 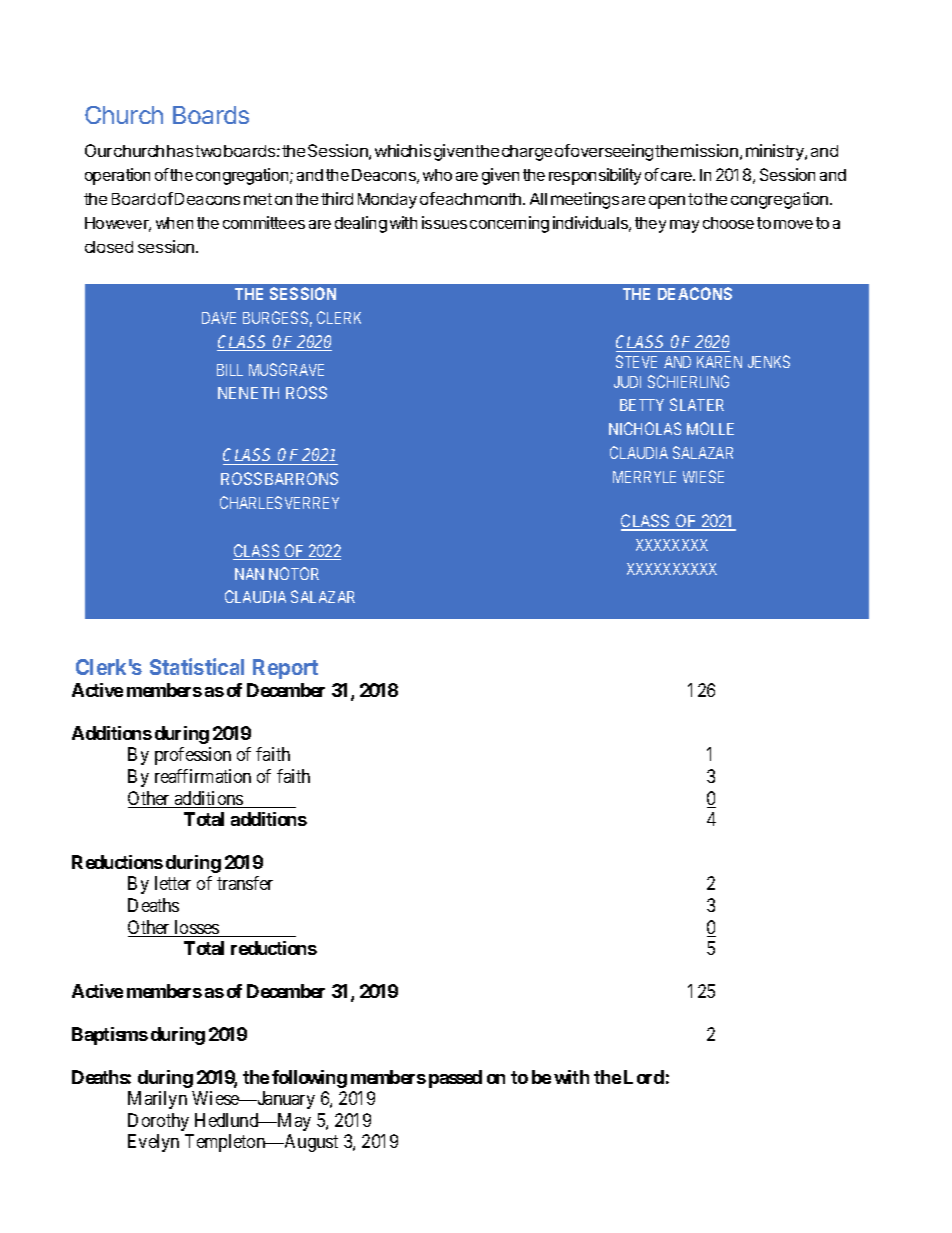 What do you see at coordinates (264, 222) in the page?
I see `committees` at bounding box center [264, 222].
